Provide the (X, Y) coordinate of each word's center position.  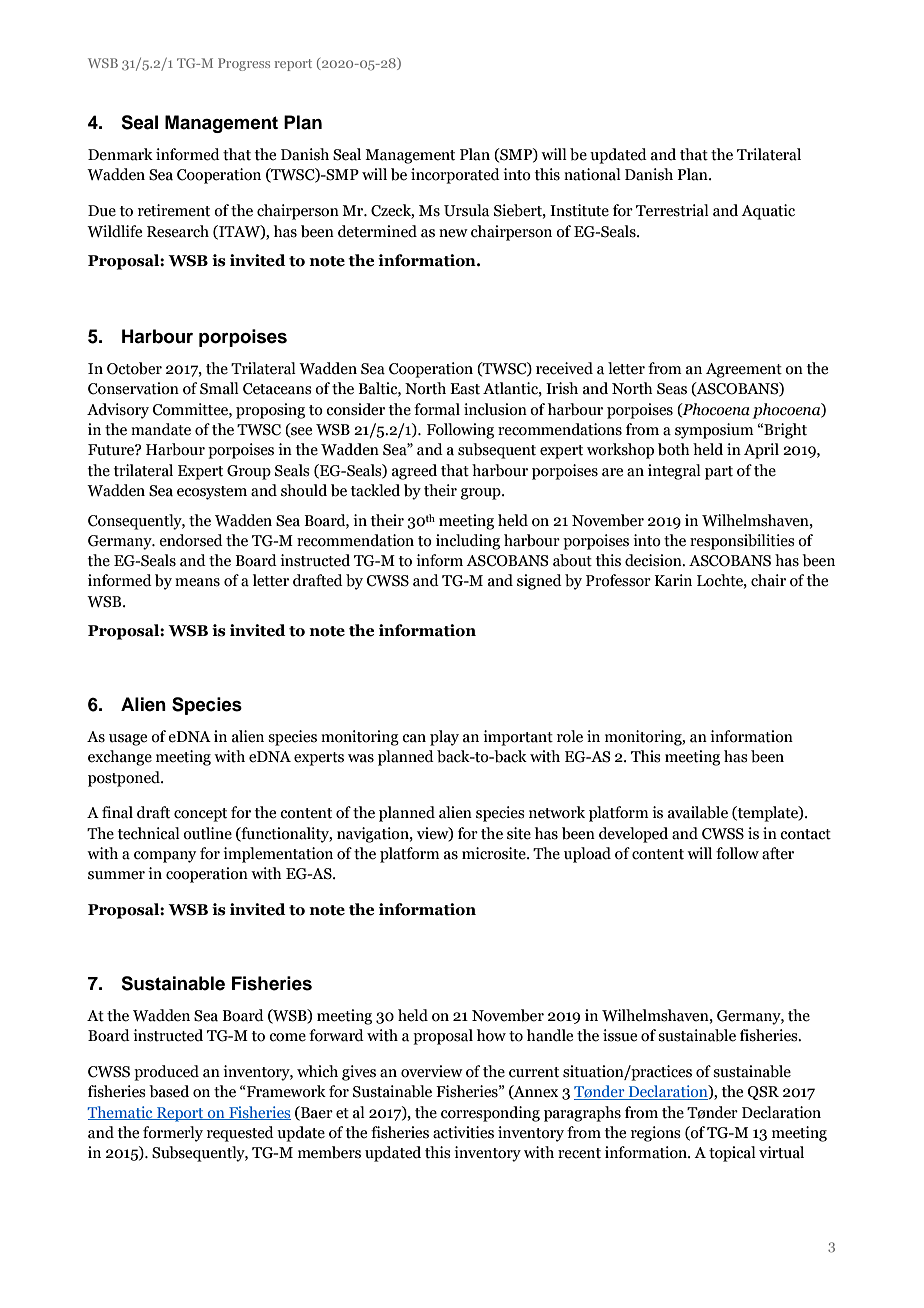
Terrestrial (672, 210)
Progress (244, 64)
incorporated (455, 176)
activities (463, 1132)
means (197, 582)
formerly (173, 1134)
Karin (673, 580)
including (468, 542)
